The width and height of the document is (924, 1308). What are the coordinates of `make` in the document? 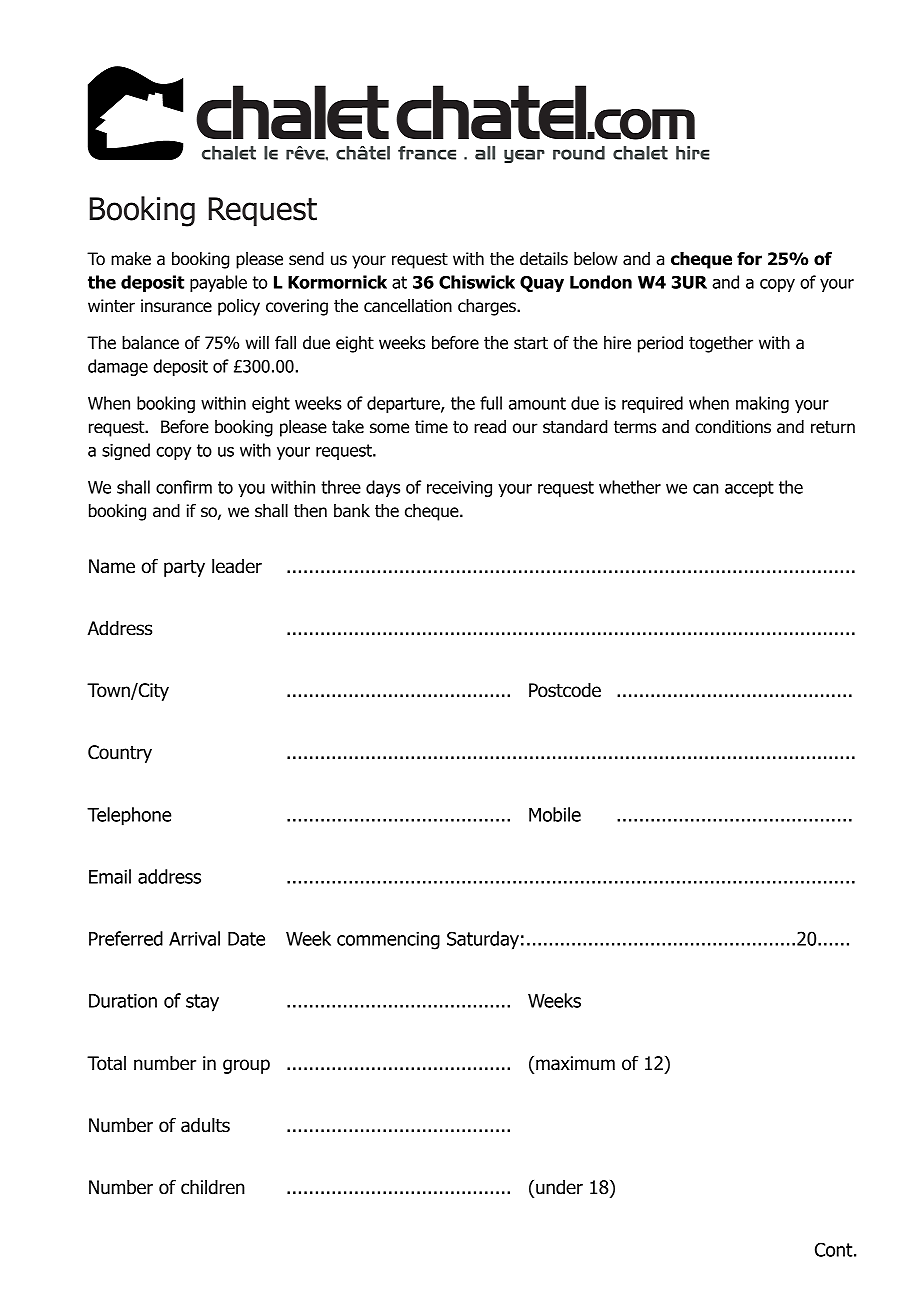 It's located at (131, 259).
